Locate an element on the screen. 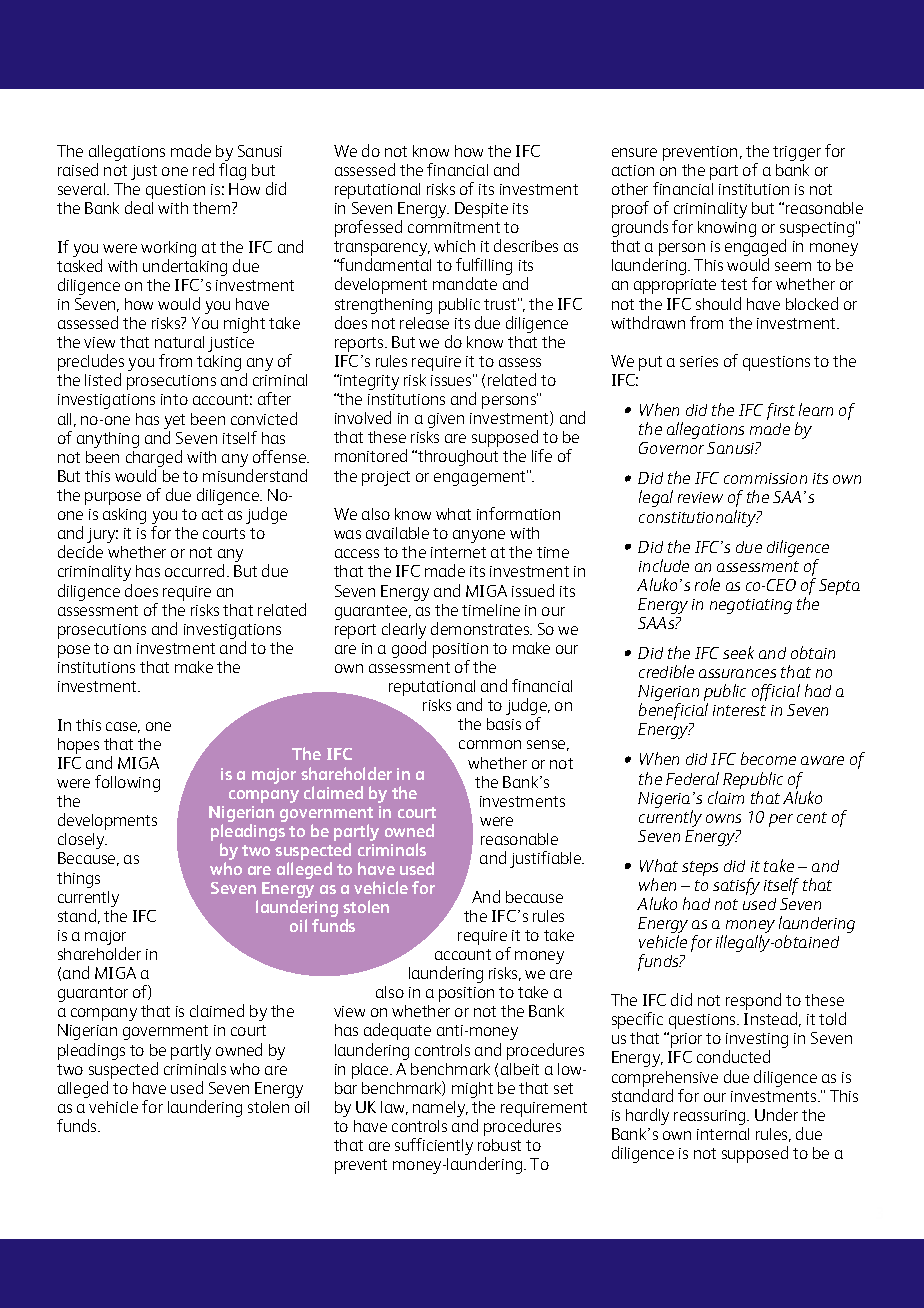  following is located at coordinates (127, 783).
